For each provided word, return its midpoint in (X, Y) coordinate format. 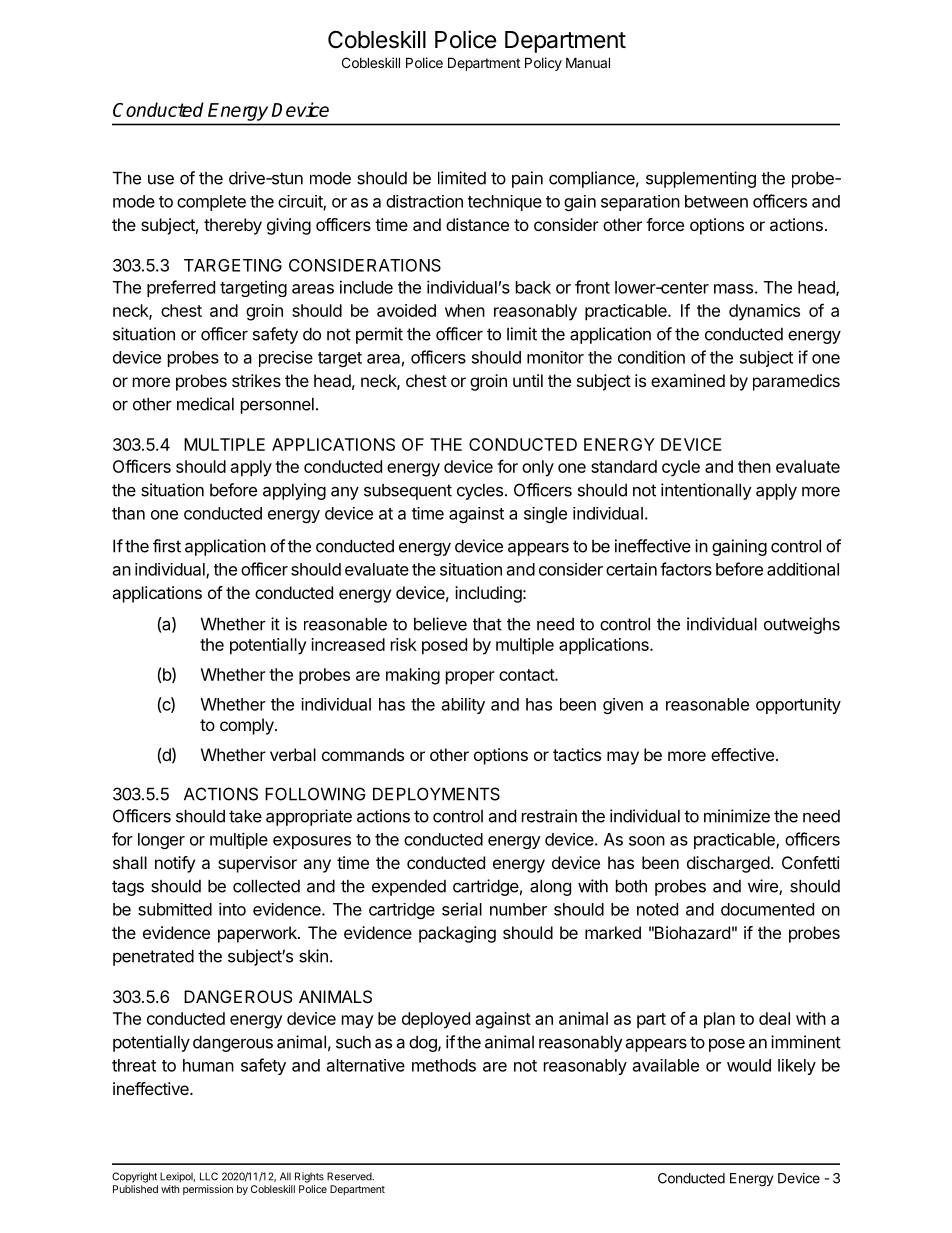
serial (462, 909)
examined (688, 380)
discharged (728, 864)
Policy (543, 64)
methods (444, 1065)
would (749, 1065)
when (465, 310)
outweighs (802, 625)
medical (205, 404)
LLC (209, 1176)
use (161, 180)
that (487, 624)
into (232, 909)
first (167, 546)
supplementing (701, 179)
